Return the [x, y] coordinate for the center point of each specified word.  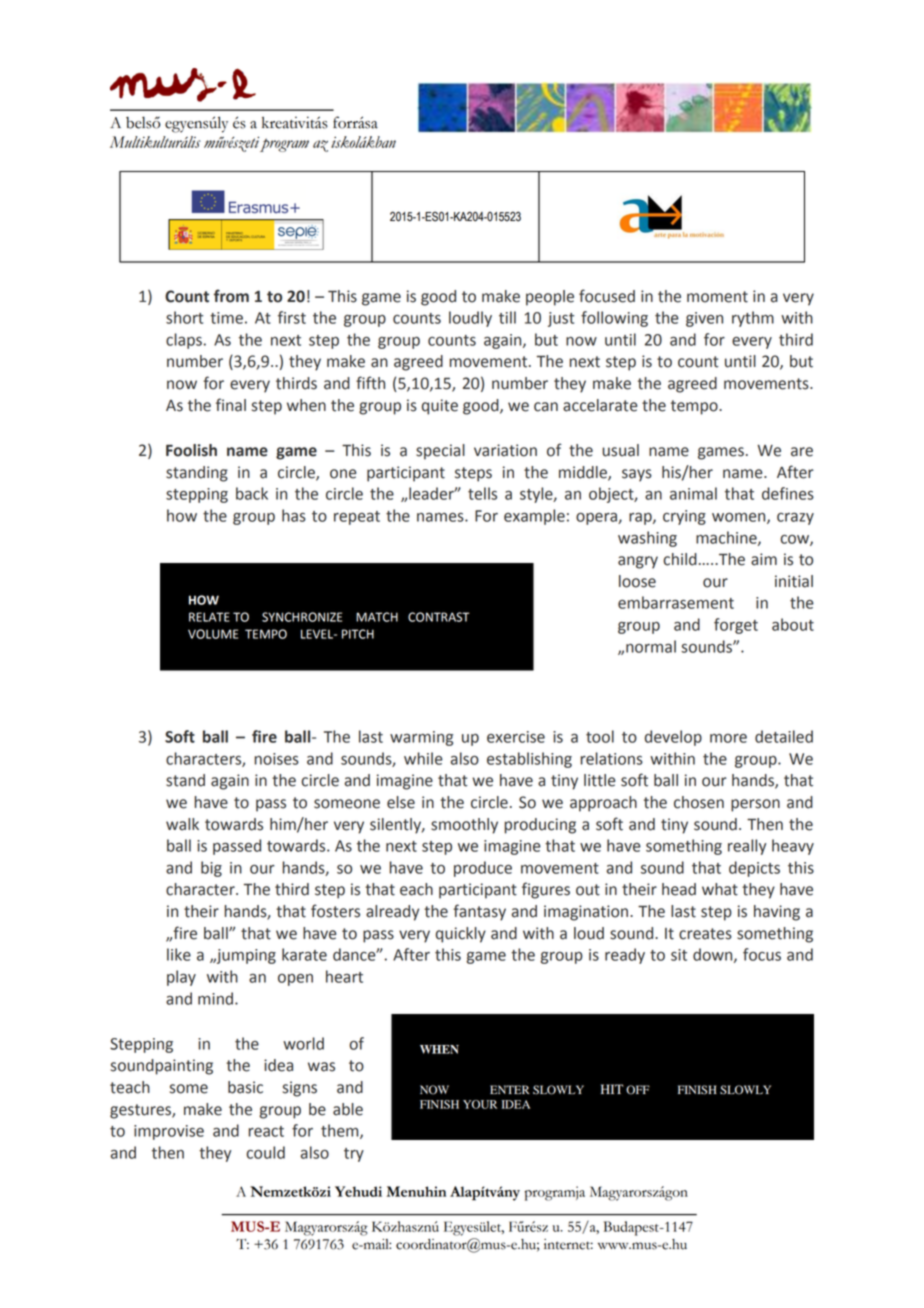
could [265, 1152]
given [704, 319]
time [226, 318]
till [507, 317]
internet [568, 1244]
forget [736, 626]
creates [705, 934]
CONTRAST [438, 617]
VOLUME [213, 634]
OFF [638, 1090]
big [211, 869]
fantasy [479, 912]
